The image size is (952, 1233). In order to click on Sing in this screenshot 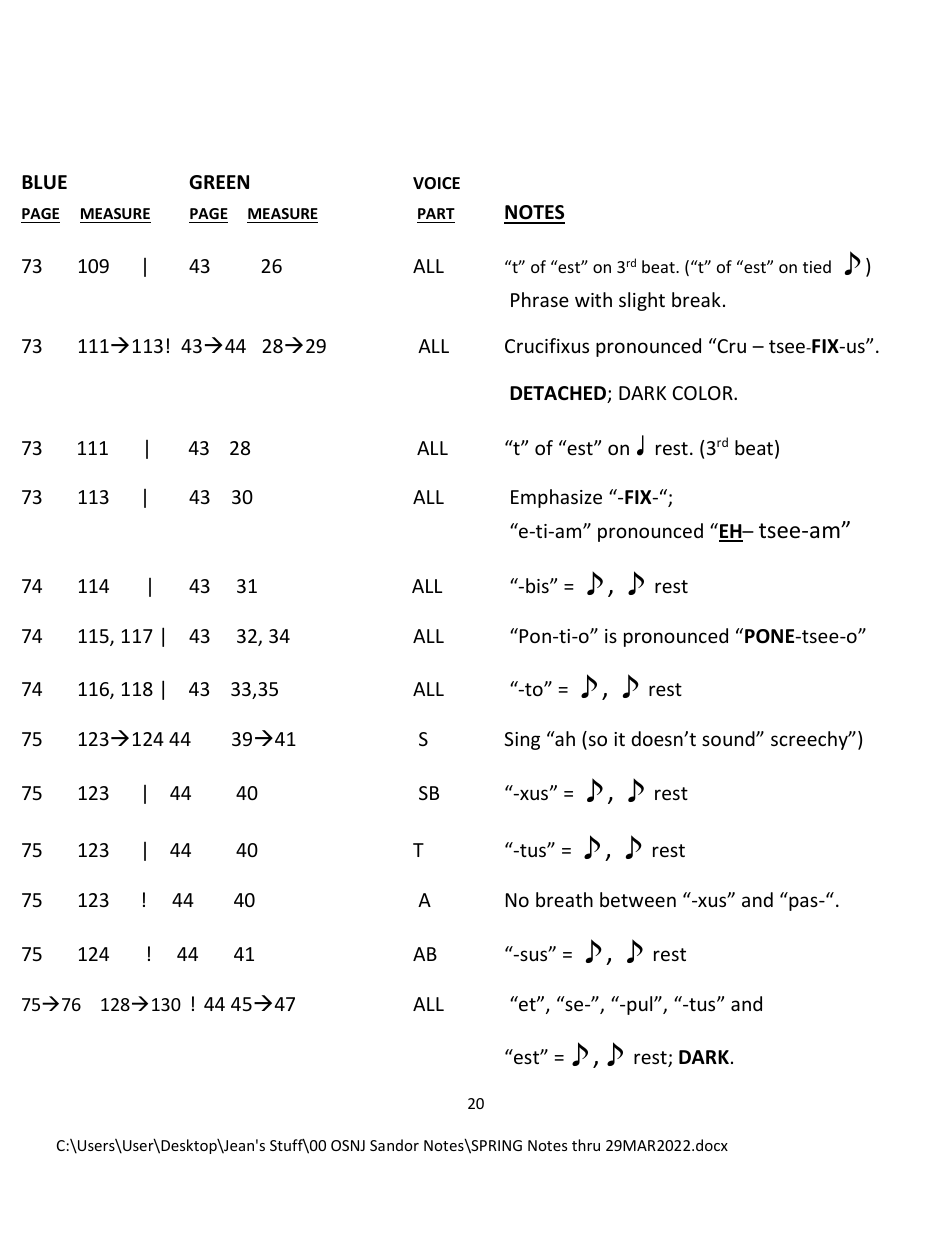, I will do `click(522, 741)`.
